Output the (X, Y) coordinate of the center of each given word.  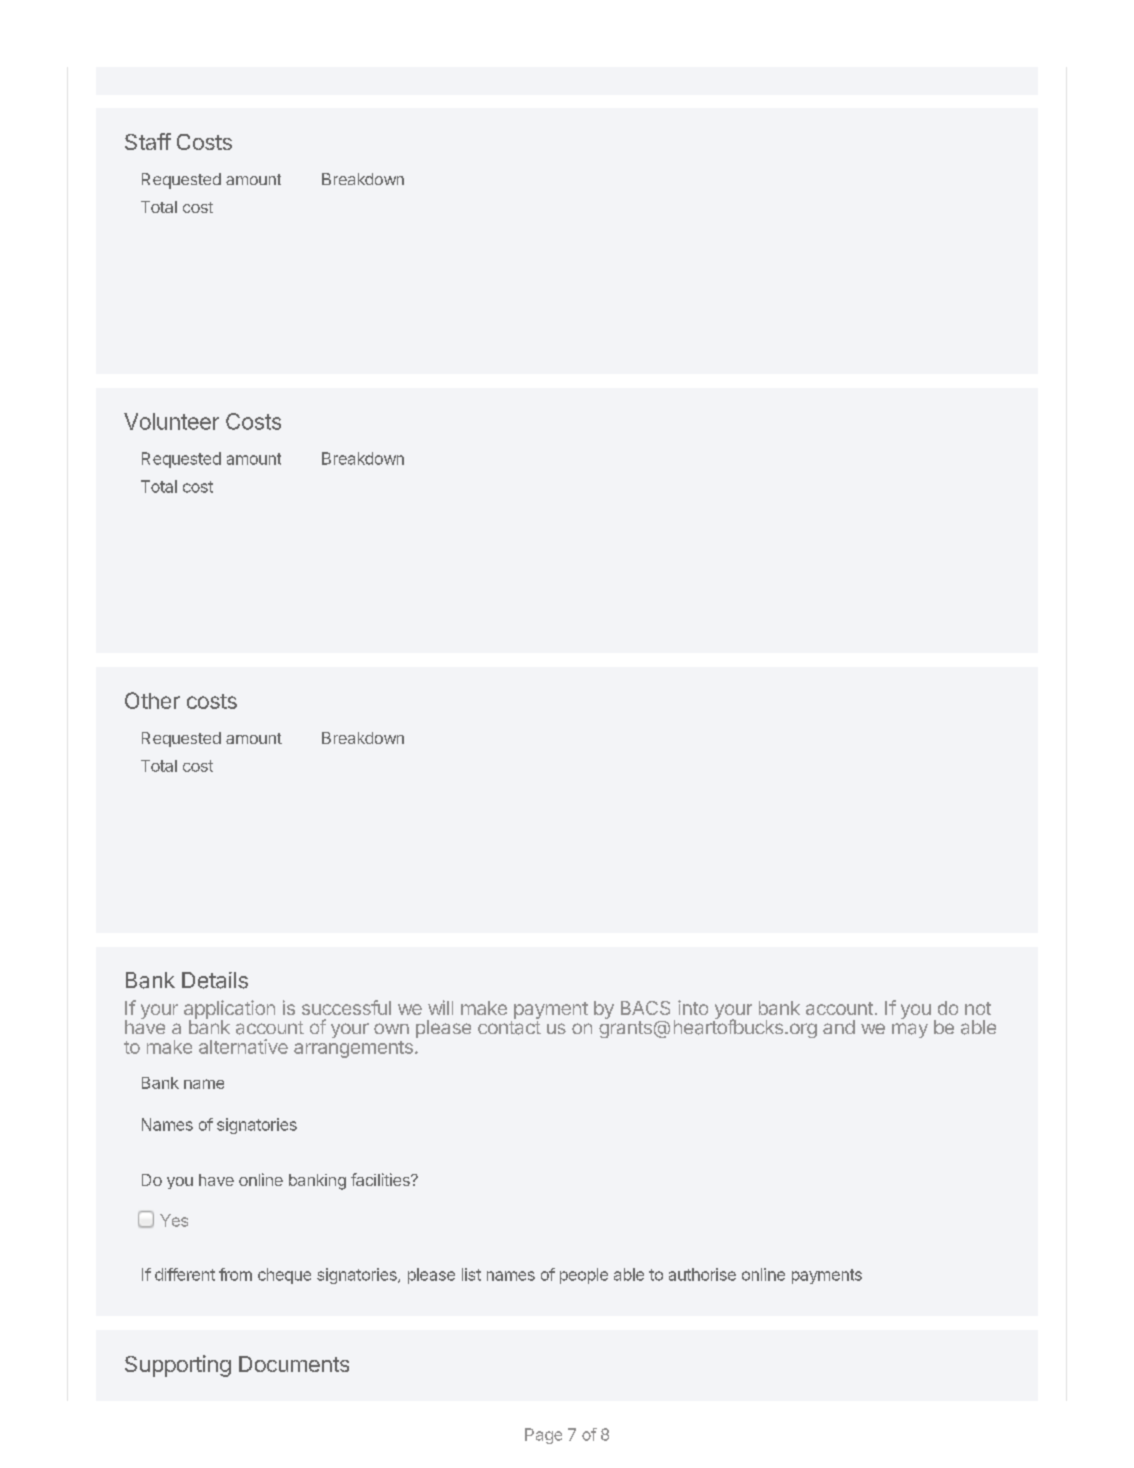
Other (152, 700)
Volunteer (171, 421)
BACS (645, 1008)
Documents (294, 1364)
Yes (174, 1220)
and (839, 1027)
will (440, 1007)
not (978, 1008)
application (229, 1010)
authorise (702, 1274)
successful (346, 1007)
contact (509, 1028)
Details (215, 980)
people (584, 1276)
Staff (148, 141)
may (910, 1030)
